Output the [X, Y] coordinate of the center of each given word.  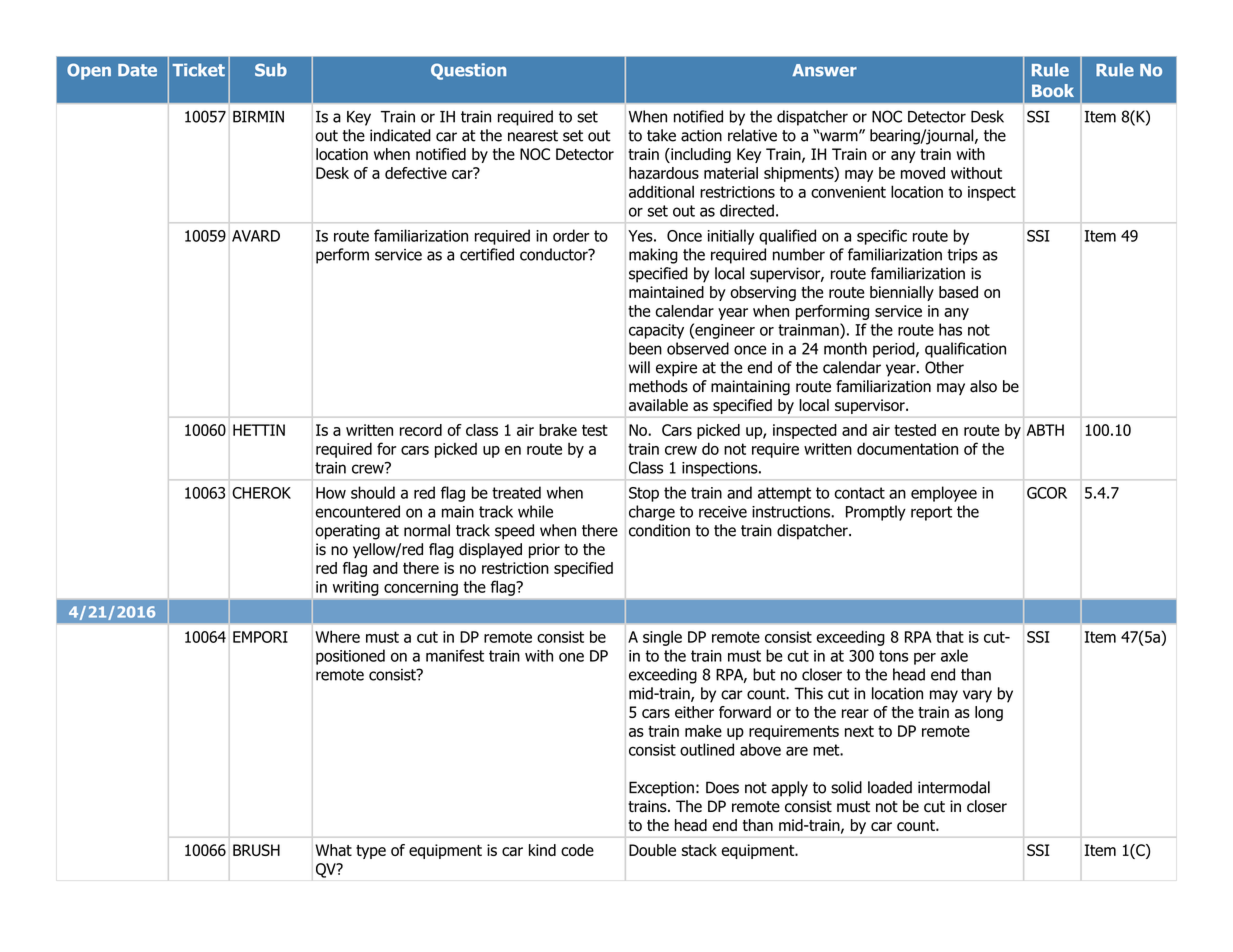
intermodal [954, 787]
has [950, 329]
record [421, 430]
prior [544, 550]
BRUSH [256, 850]
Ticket [198, 70]
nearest [533, 136]
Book [1053, 90]
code [577, 850]
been [645, 348]
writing [355, 588]
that [950, 636]
